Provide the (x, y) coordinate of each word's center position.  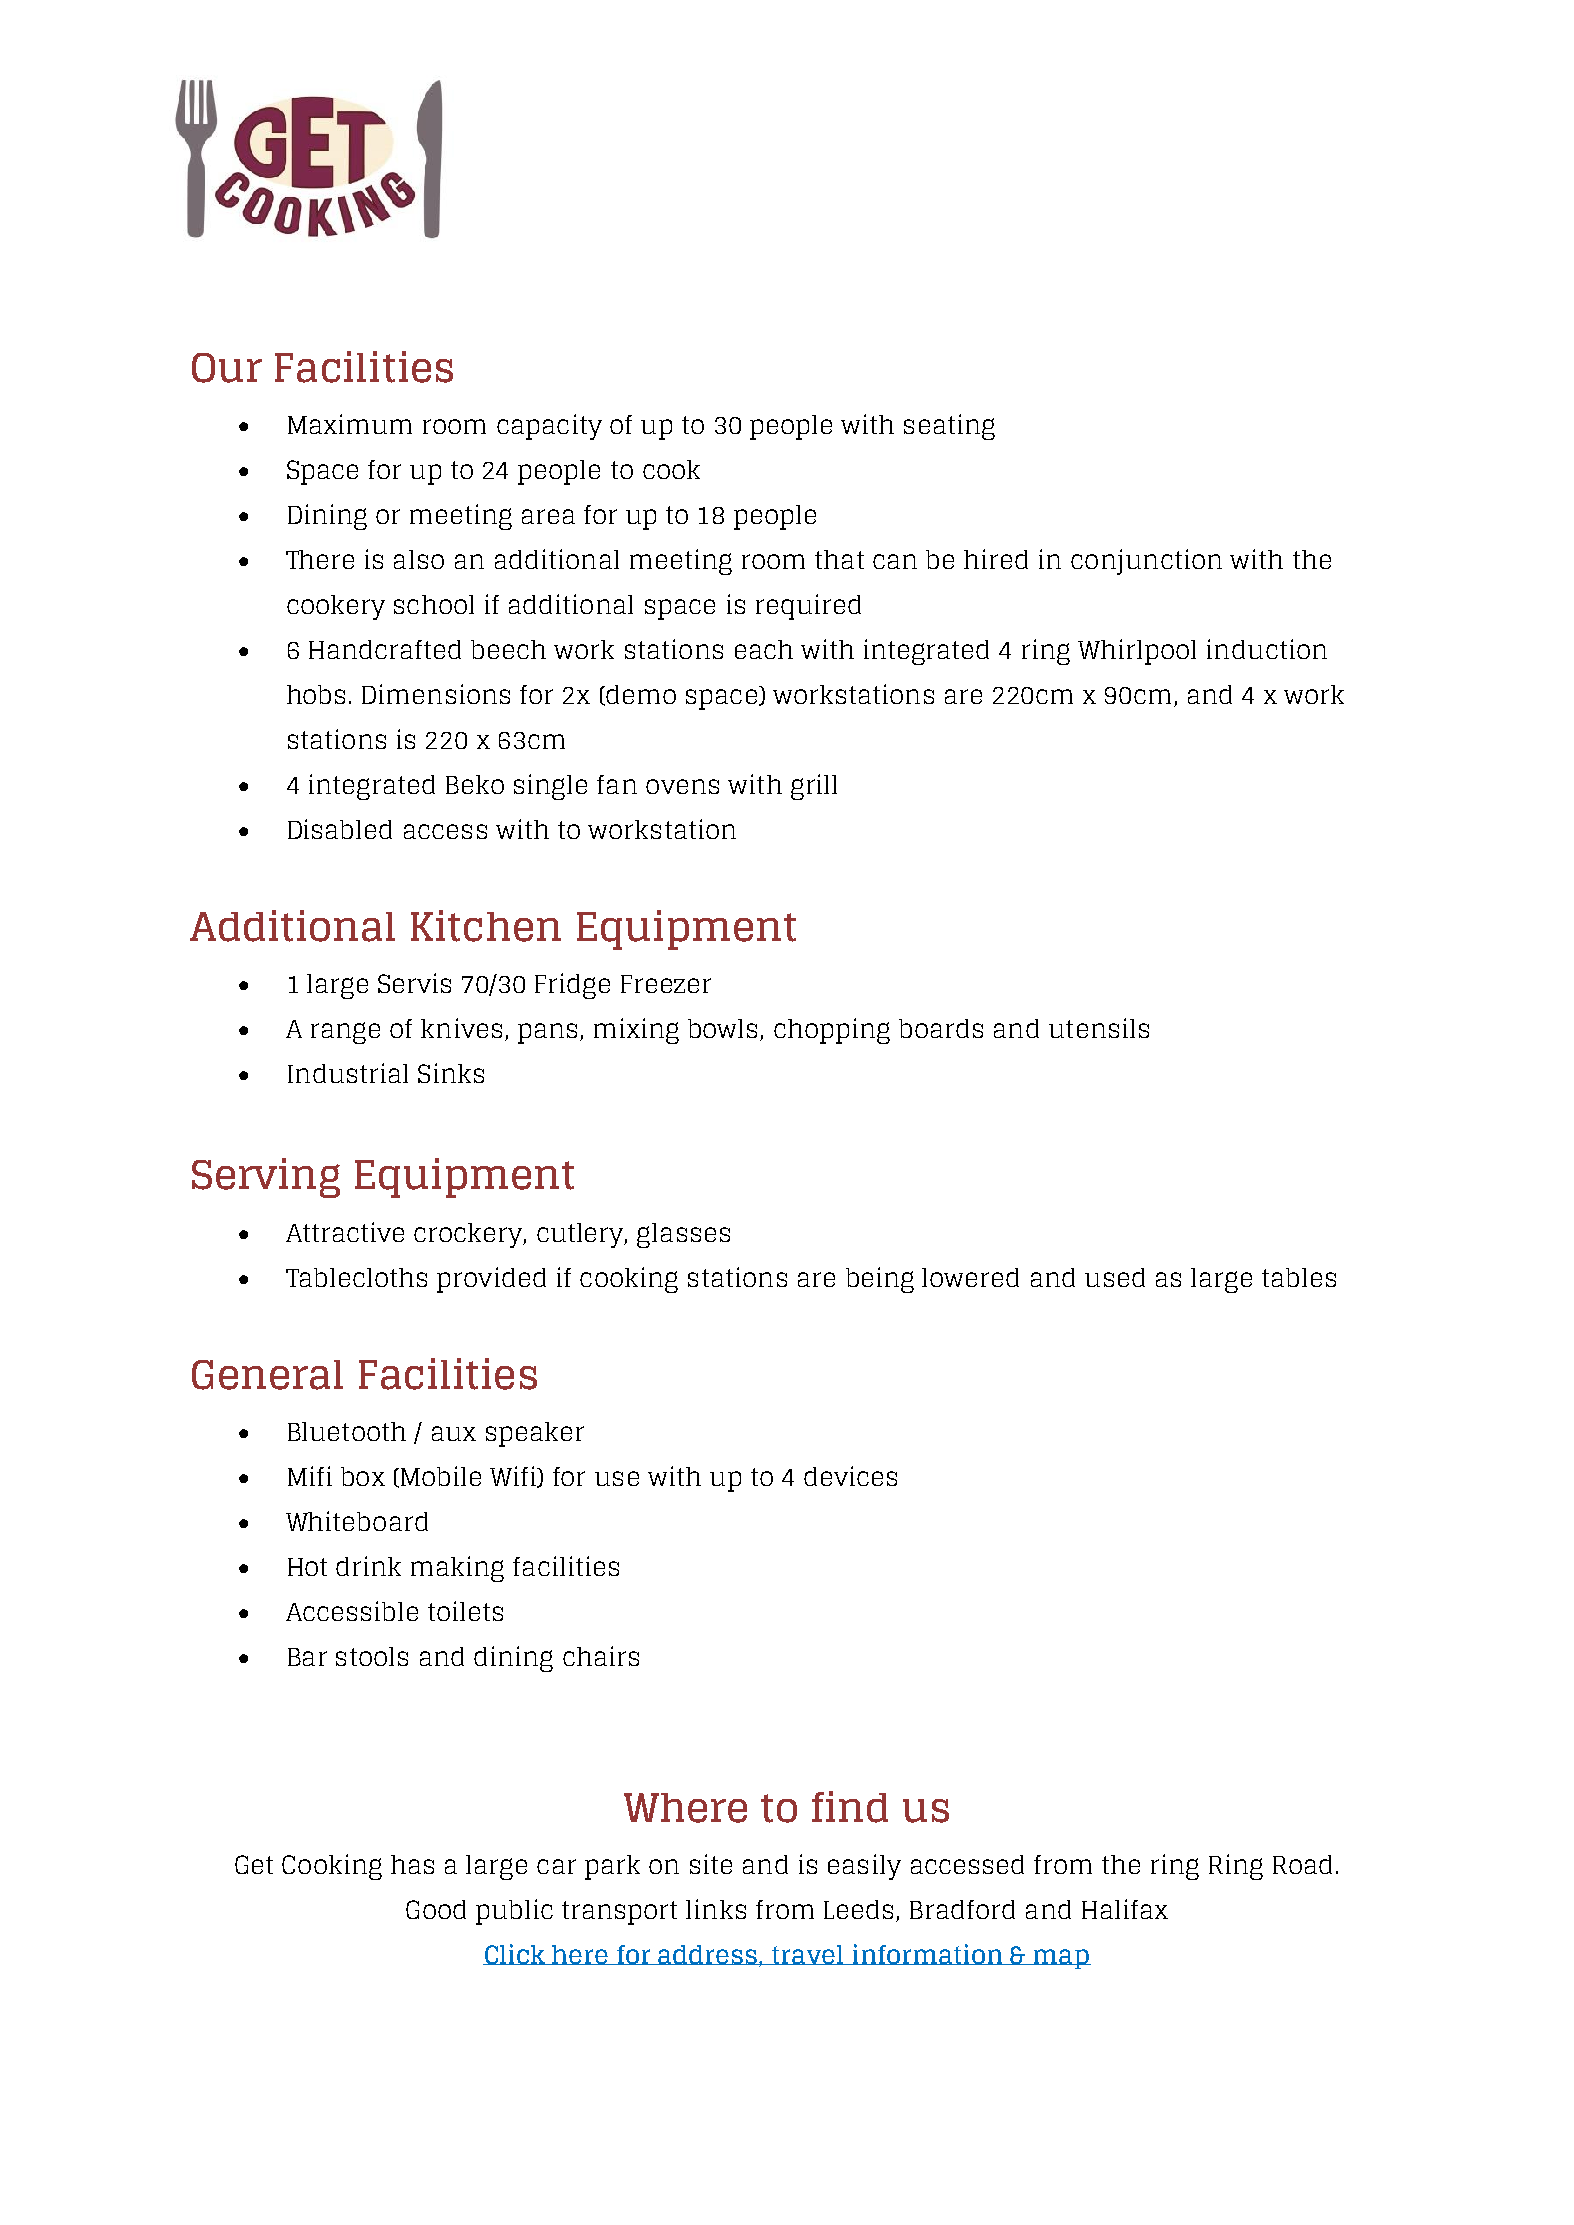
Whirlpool (1137, 652)
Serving (266, 1178)
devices (850, 1476)
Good (436, 1909)
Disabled (340, 829)
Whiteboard (357, 1521)
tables (1299, 1277)
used (1115, 1277)
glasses (683, 1235)
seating (949, 427)
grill (814, 787)
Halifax (1125, 1909)
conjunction (1146, 562)
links (716, 1909)
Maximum (350, 424)
